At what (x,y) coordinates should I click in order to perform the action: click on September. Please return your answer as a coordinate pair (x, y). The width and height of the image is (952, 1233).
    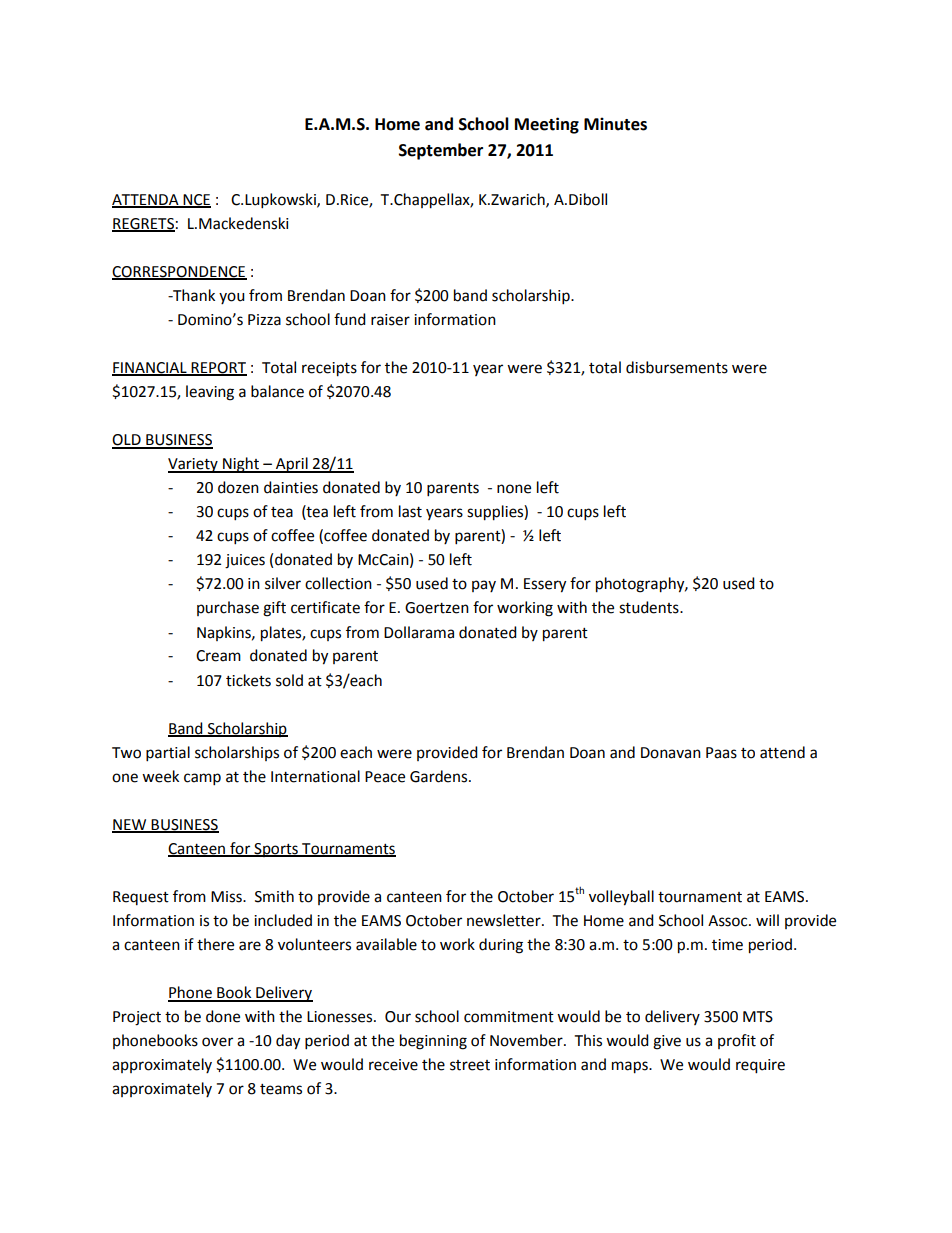
    Looking at the image, I should click on (441, 151).
